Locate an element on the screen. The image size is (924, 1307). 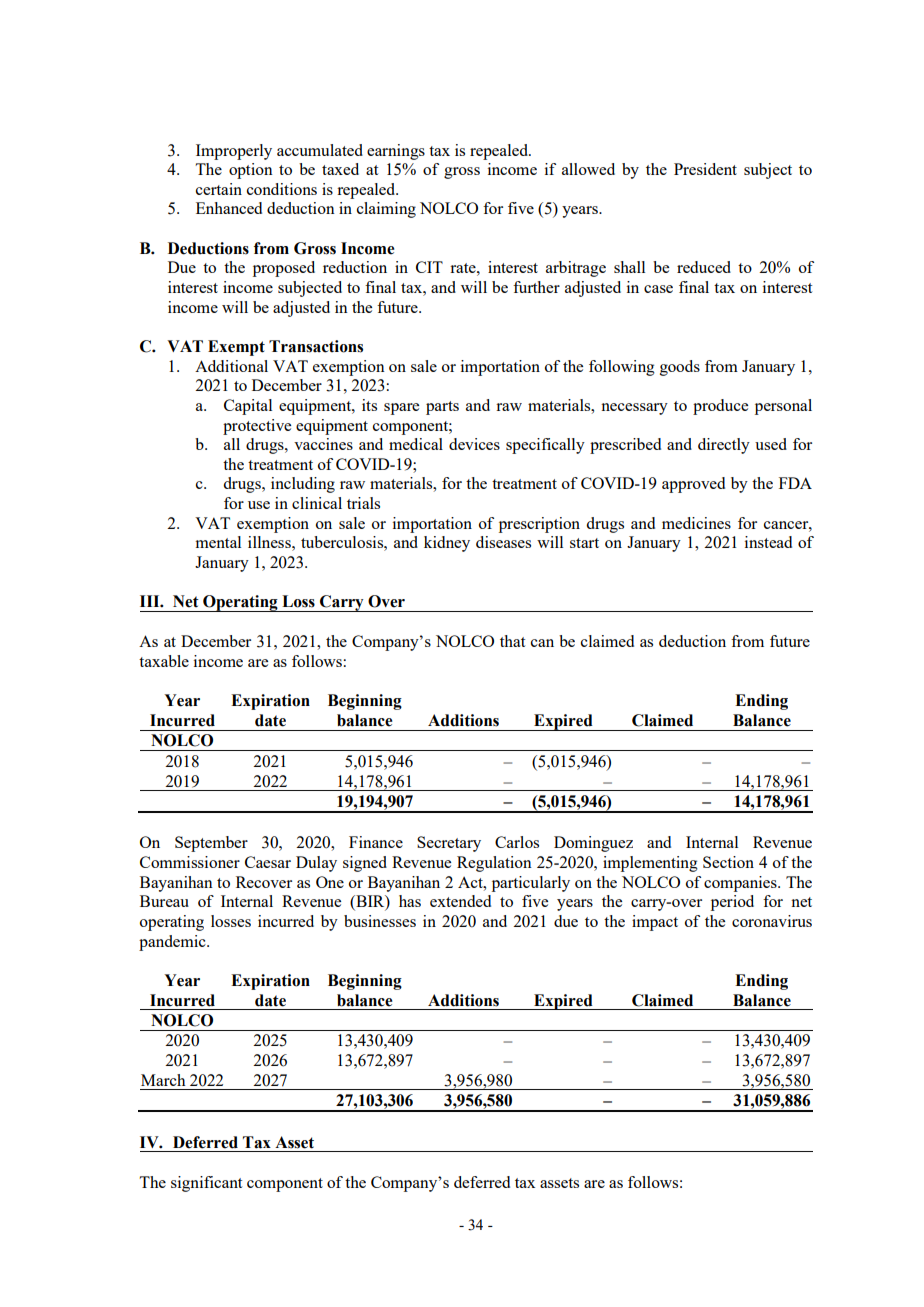
coronavirus is located at coordinates (772, 921).
